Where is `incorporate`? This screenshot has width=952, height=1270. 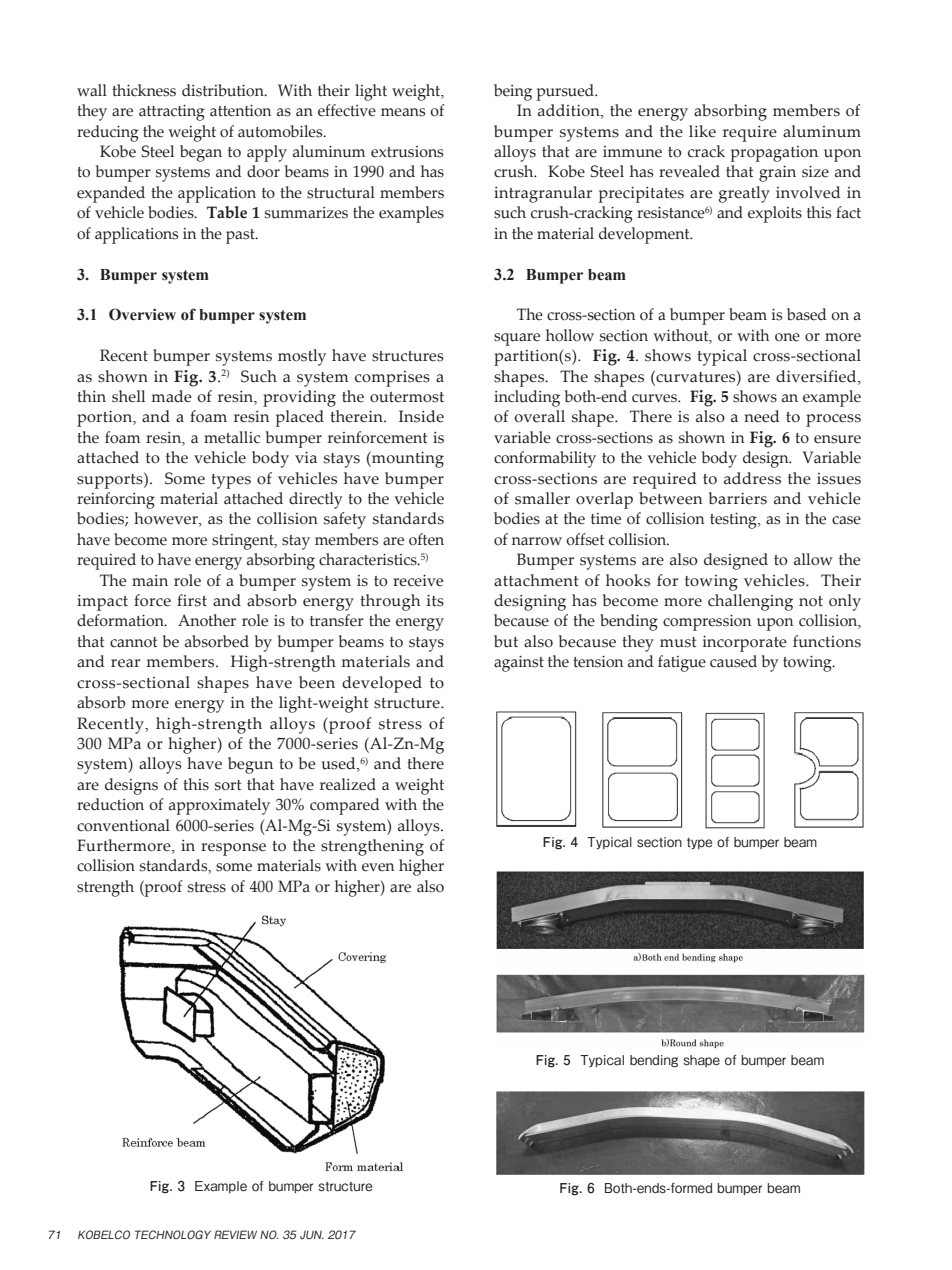 incorporate is located at coordinates (745, 644).
